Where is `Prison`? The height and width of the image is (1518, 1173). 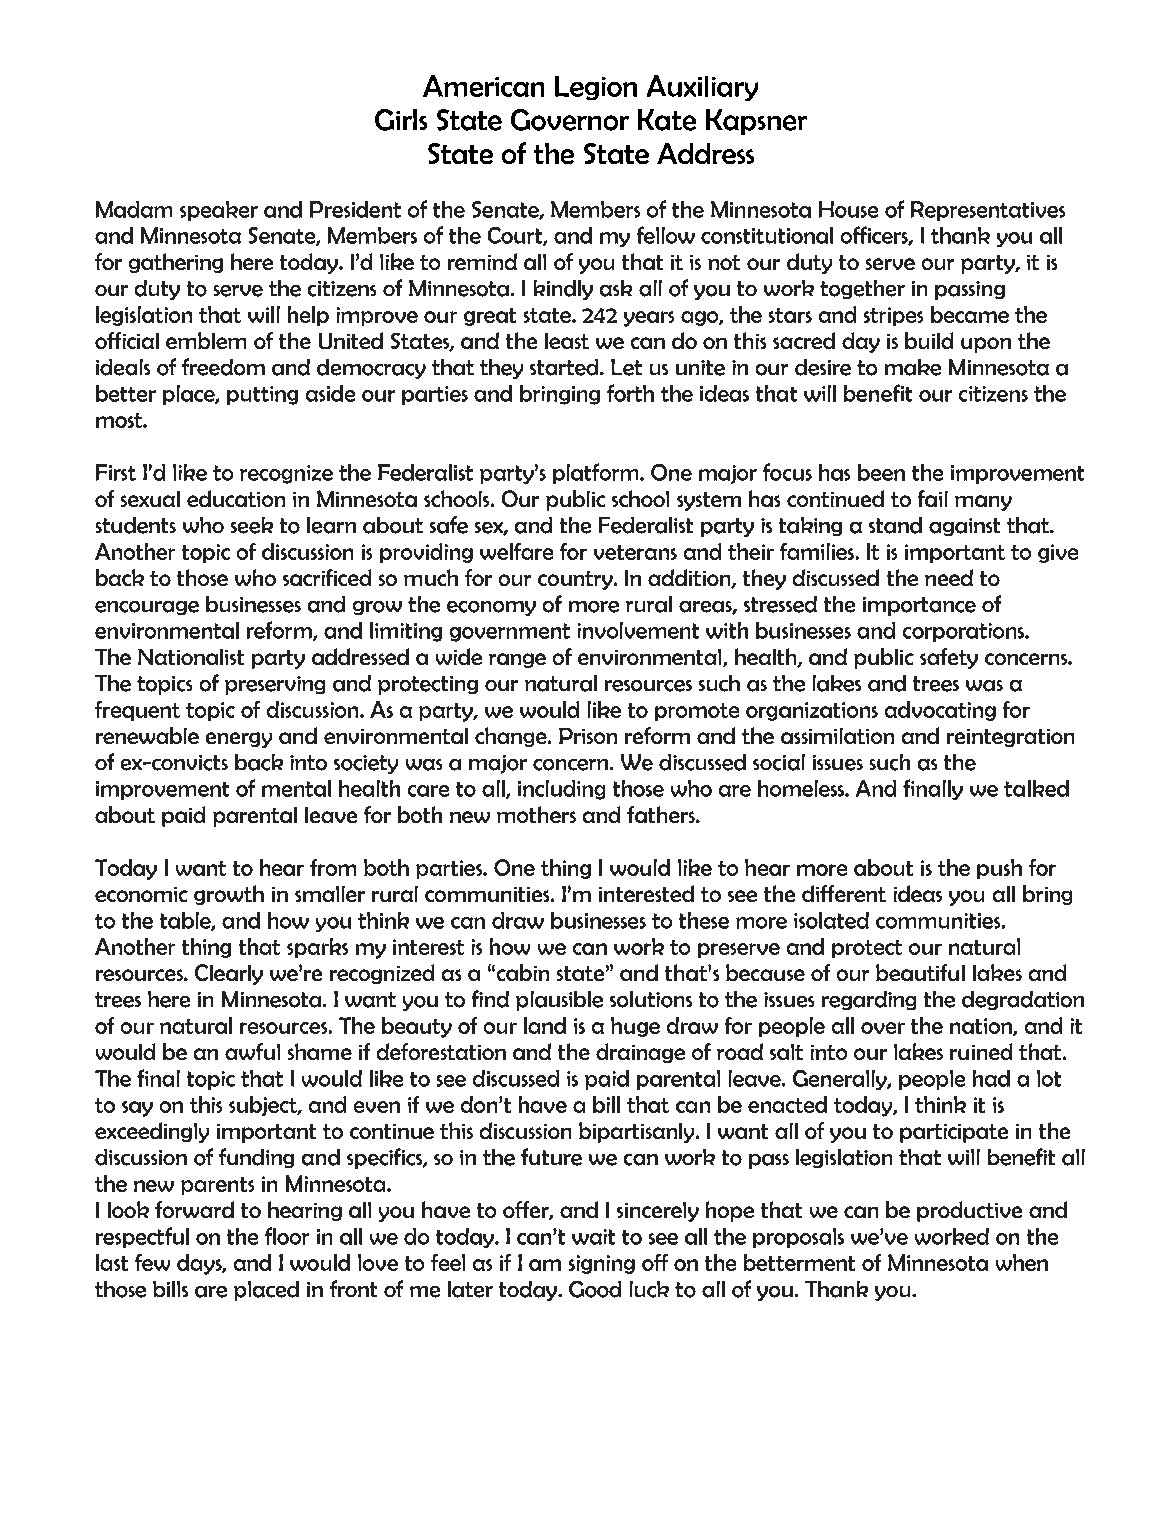
Prison is located at coordinates (588, 736).
